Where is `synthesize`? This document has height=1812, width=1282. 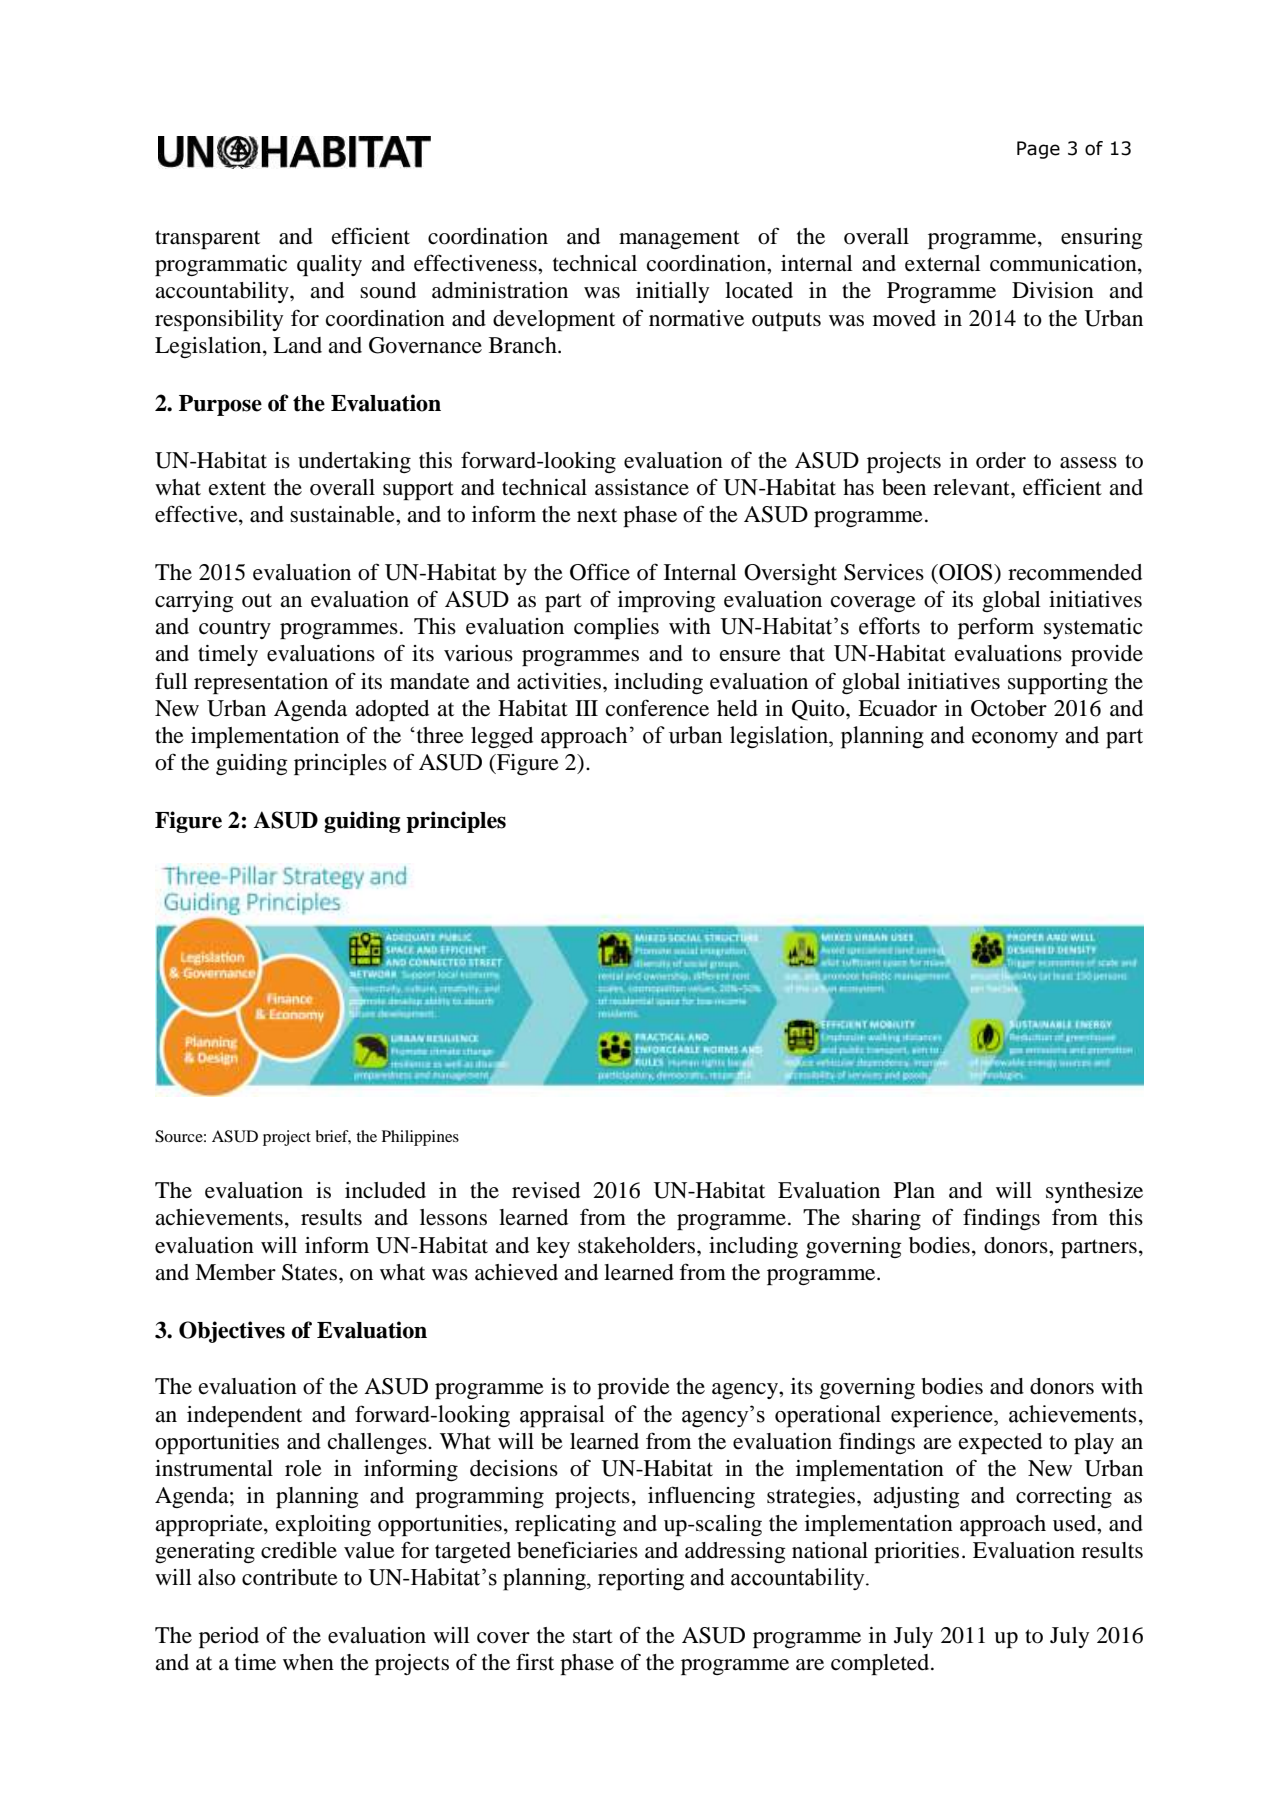 synthesize is located at coordinates (1094, 1192).
